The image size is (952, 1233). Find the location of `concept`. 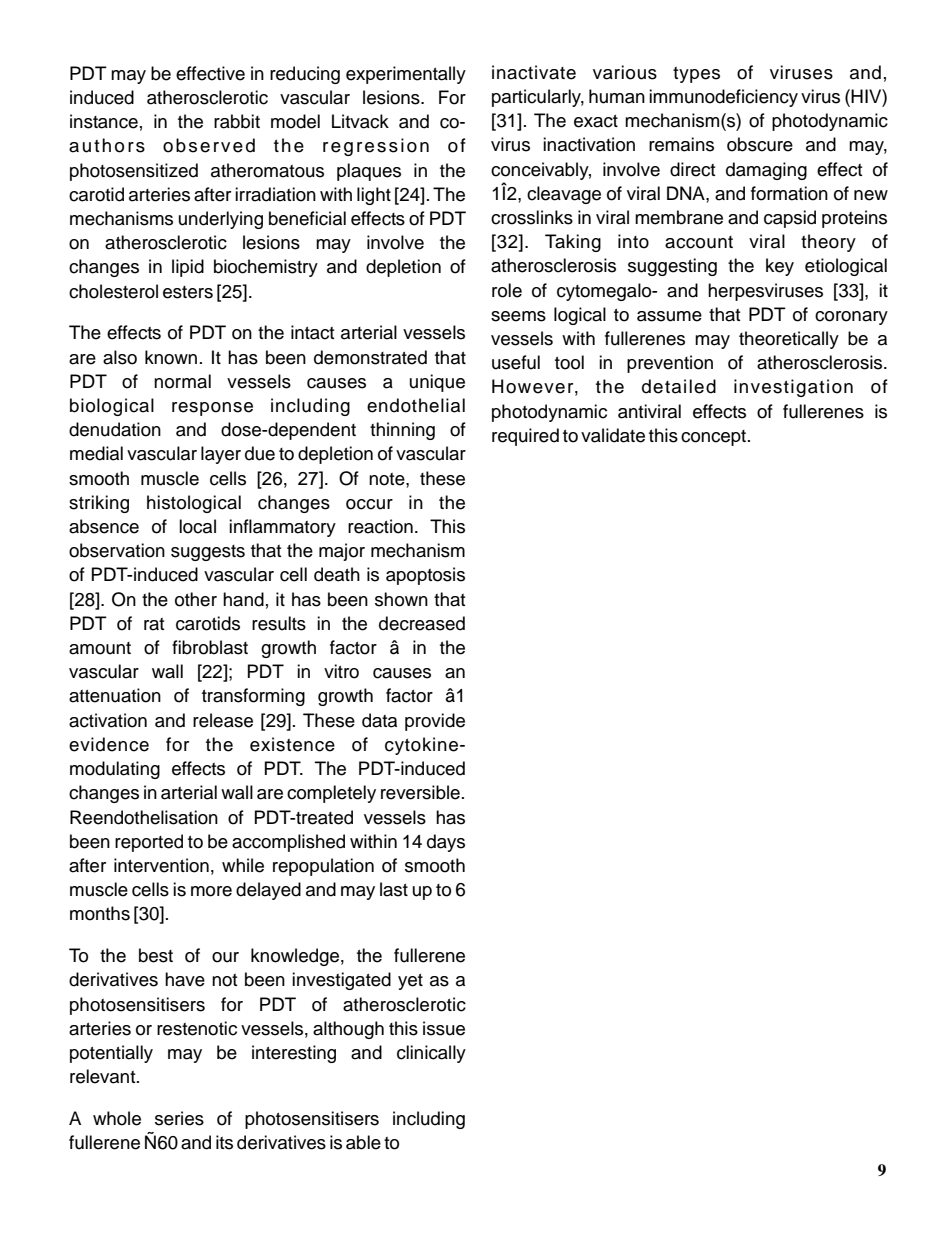

concept is located at coordinates (715, 438).
